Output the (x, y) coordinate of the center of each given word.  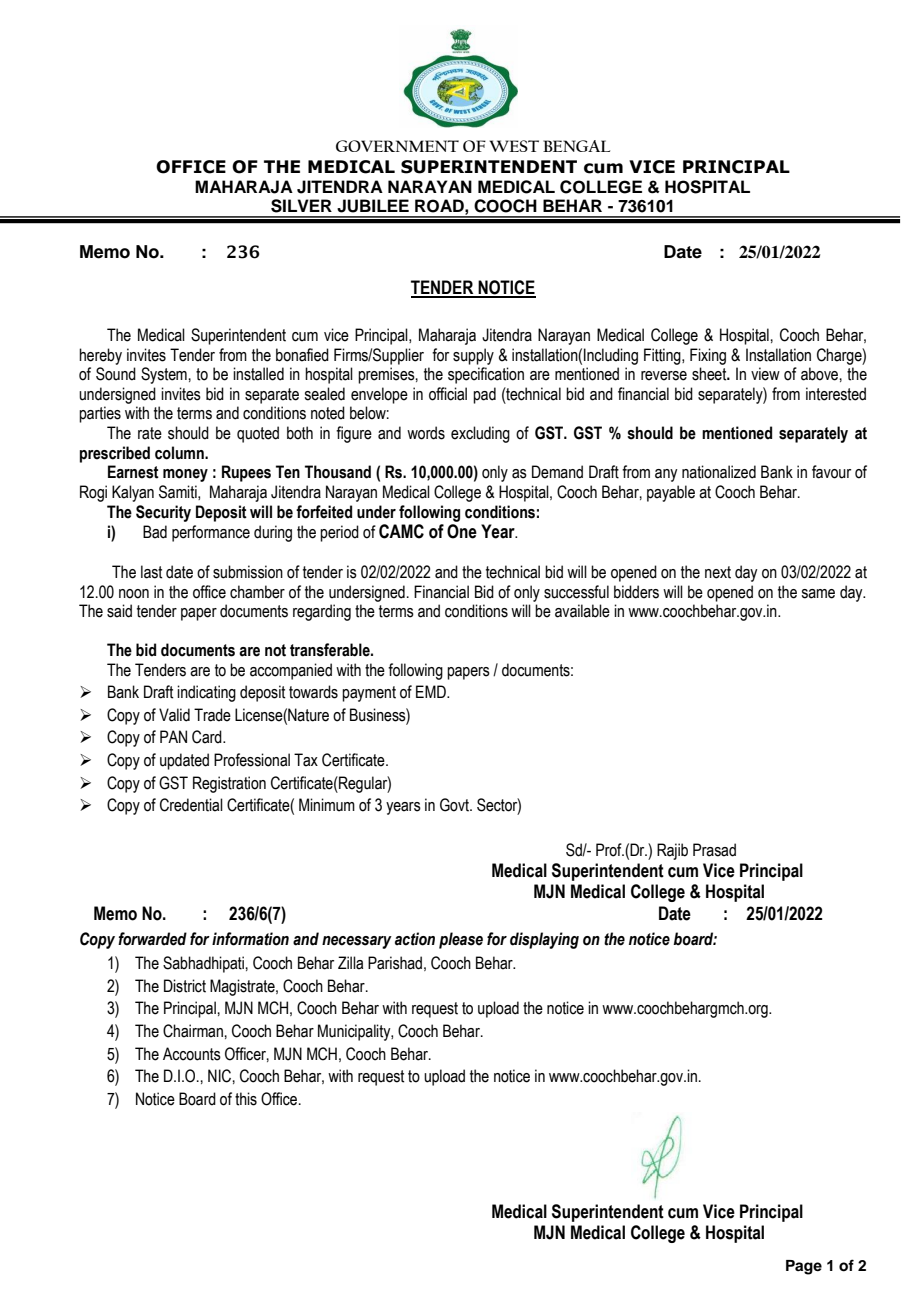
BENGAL (576, 146)
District (185, 986)
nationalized (719, 472)
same (818, 594)
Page (804, 1267)
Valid (174, 715)
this (246, 1099)
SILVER (301, 206)
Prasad (714, 850)
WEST (514, 146)
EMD (432, 691)
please (461, 940)
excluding (480, 434)
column (180, 453)
